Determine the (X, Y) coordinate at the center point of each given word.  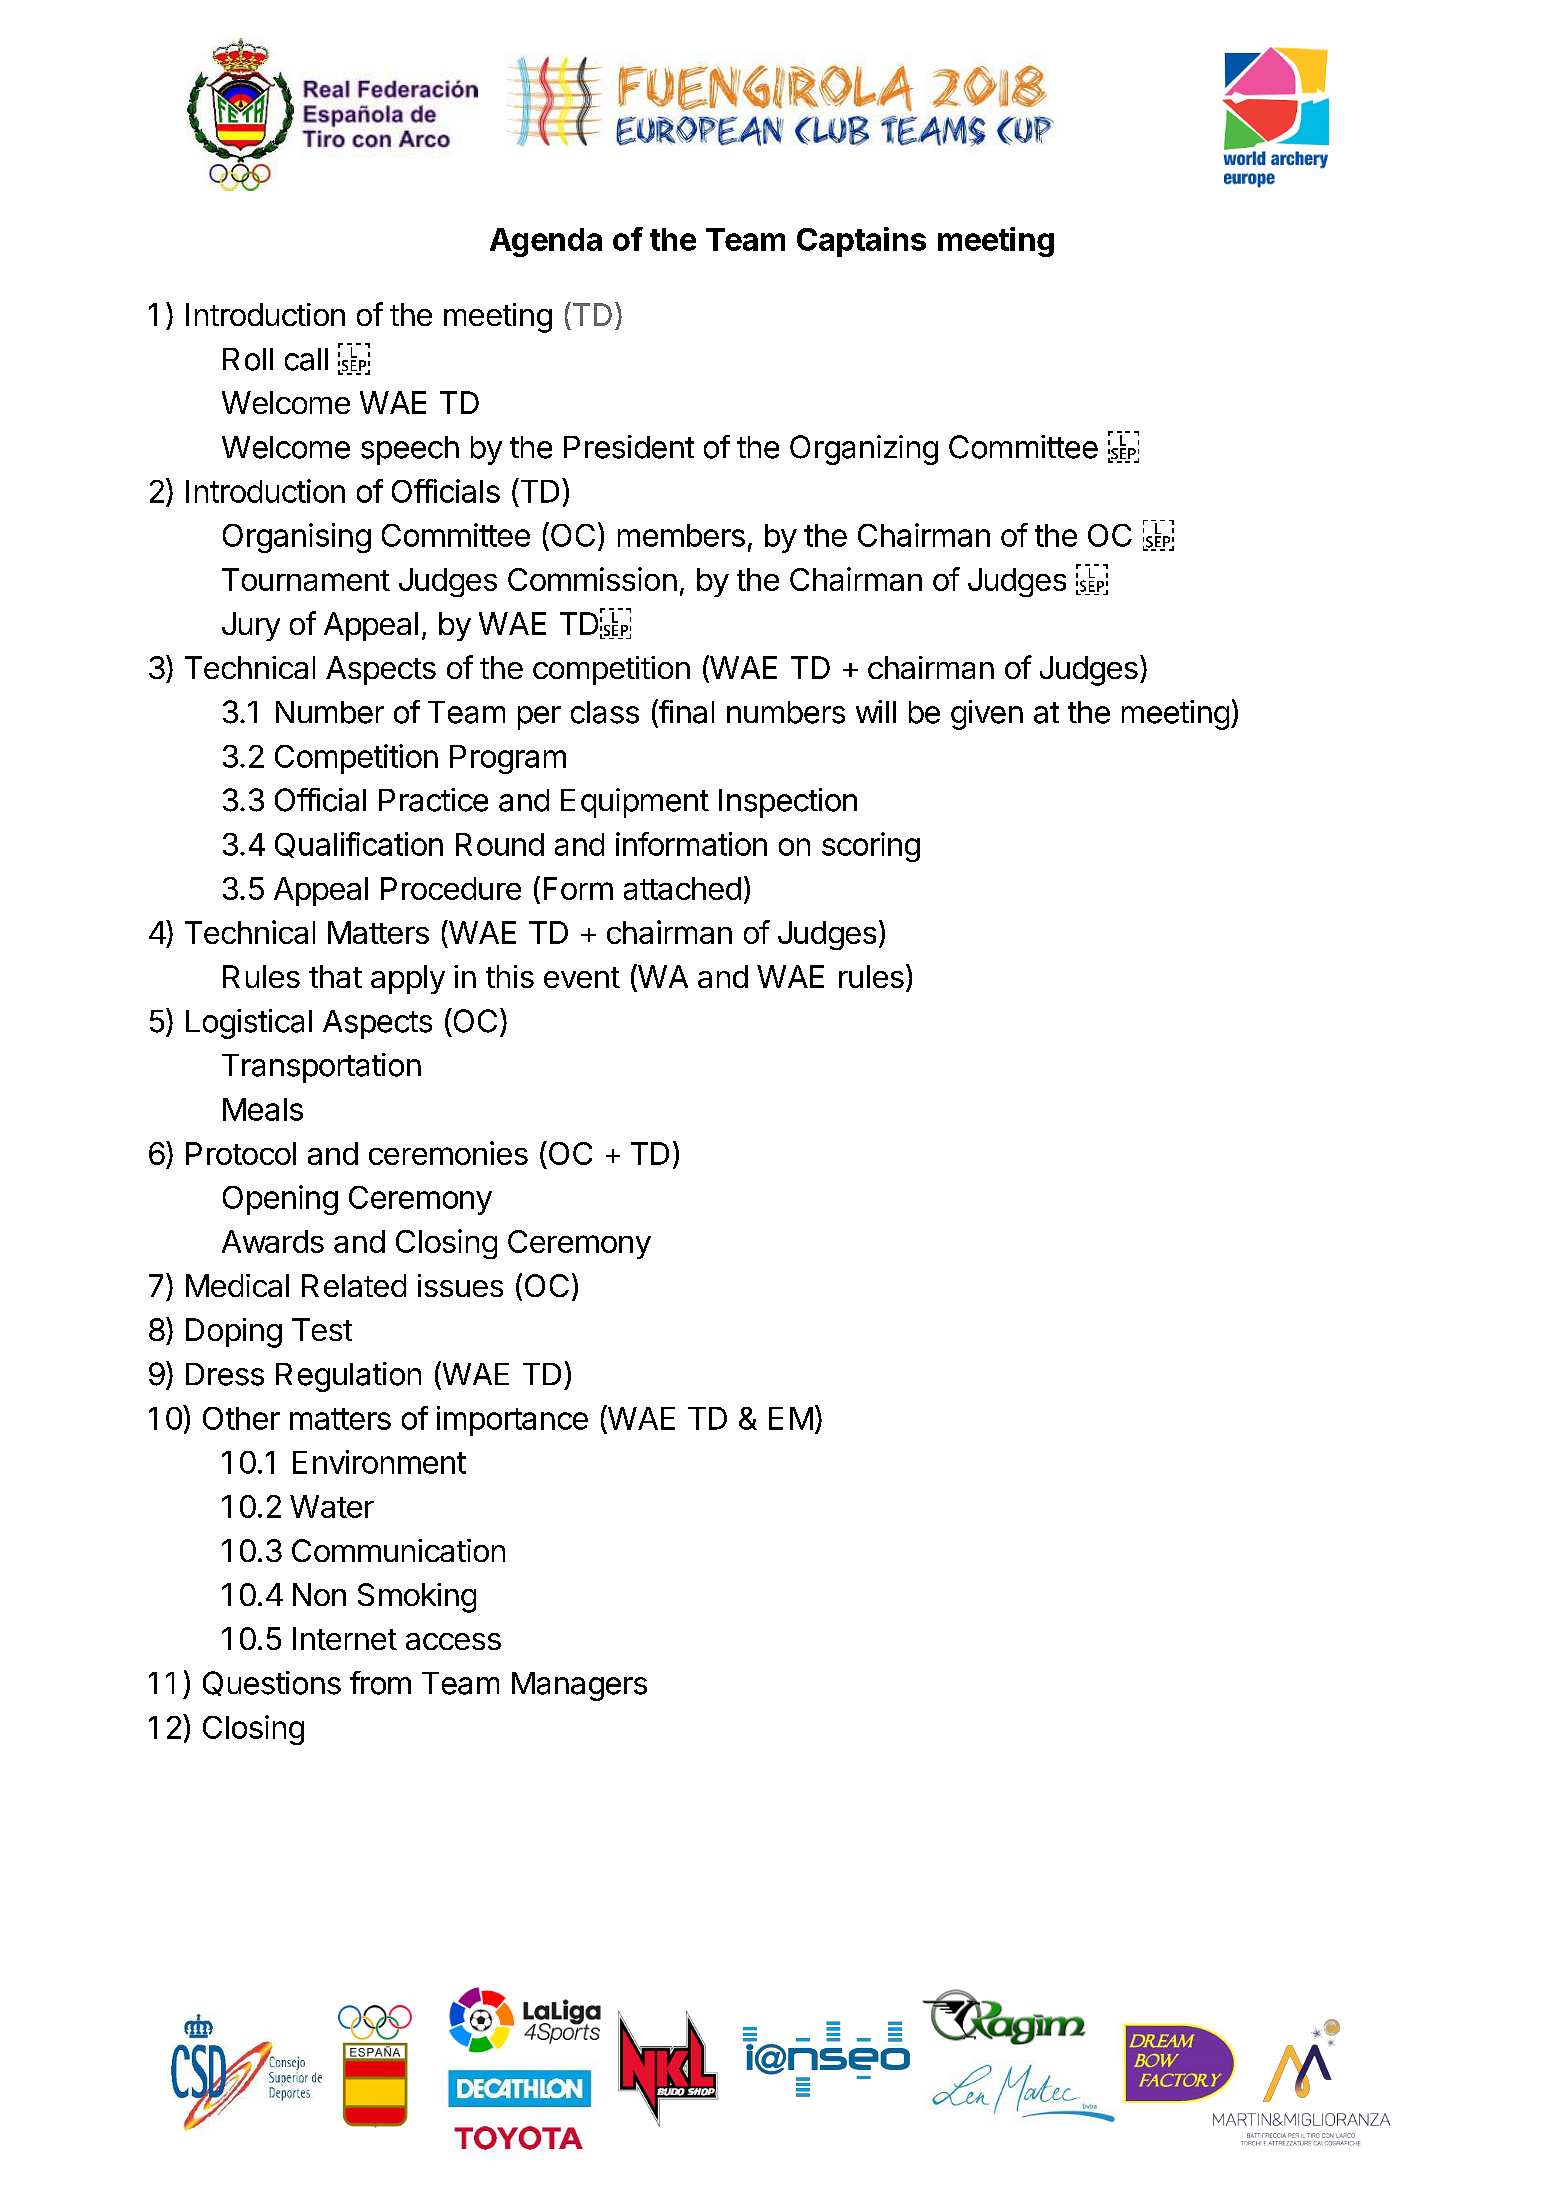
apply (408, 979)
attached (682, 888)
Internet (344, 1638)
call (306, 359)
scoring (871, 847)
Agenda (546, 242)
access (453, 1641)
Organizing (864, 450)
